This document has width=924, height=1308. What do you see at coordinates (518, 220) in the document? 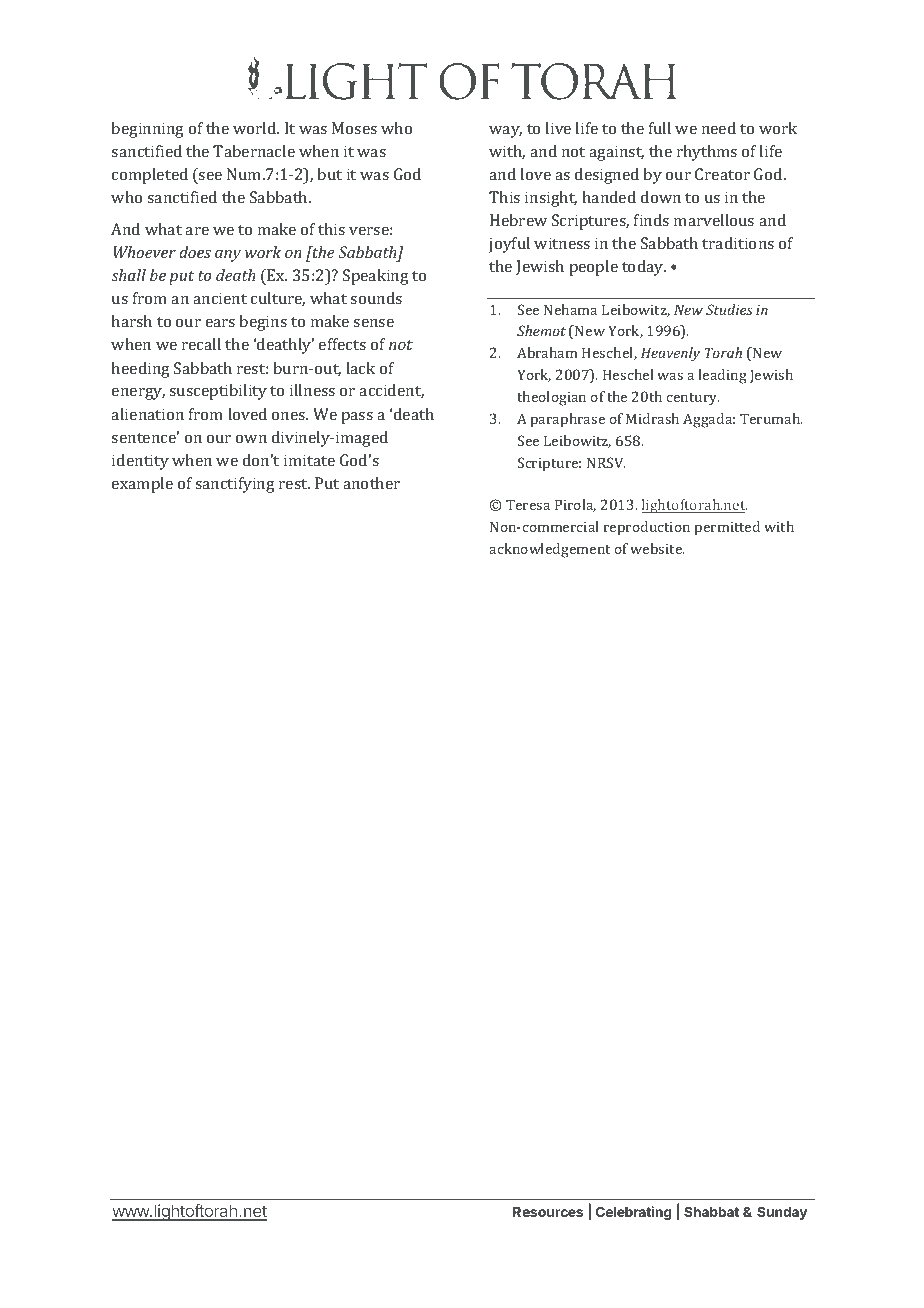
I see `Hebrew` at bounding box center [518, 220].
